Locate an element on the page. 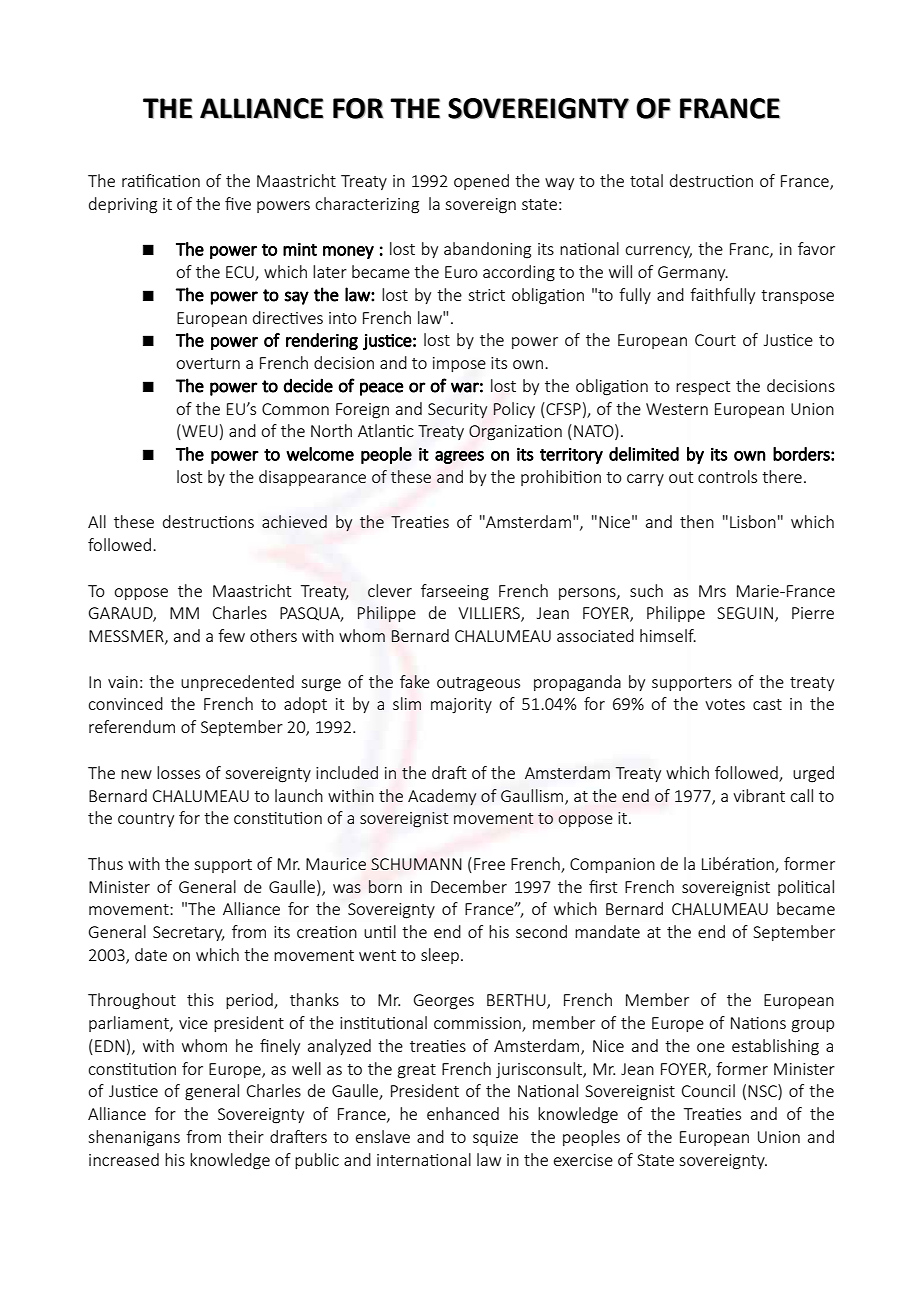 The width and height of the page is (924, 1308). their is located at coordinates (246, 1136).
